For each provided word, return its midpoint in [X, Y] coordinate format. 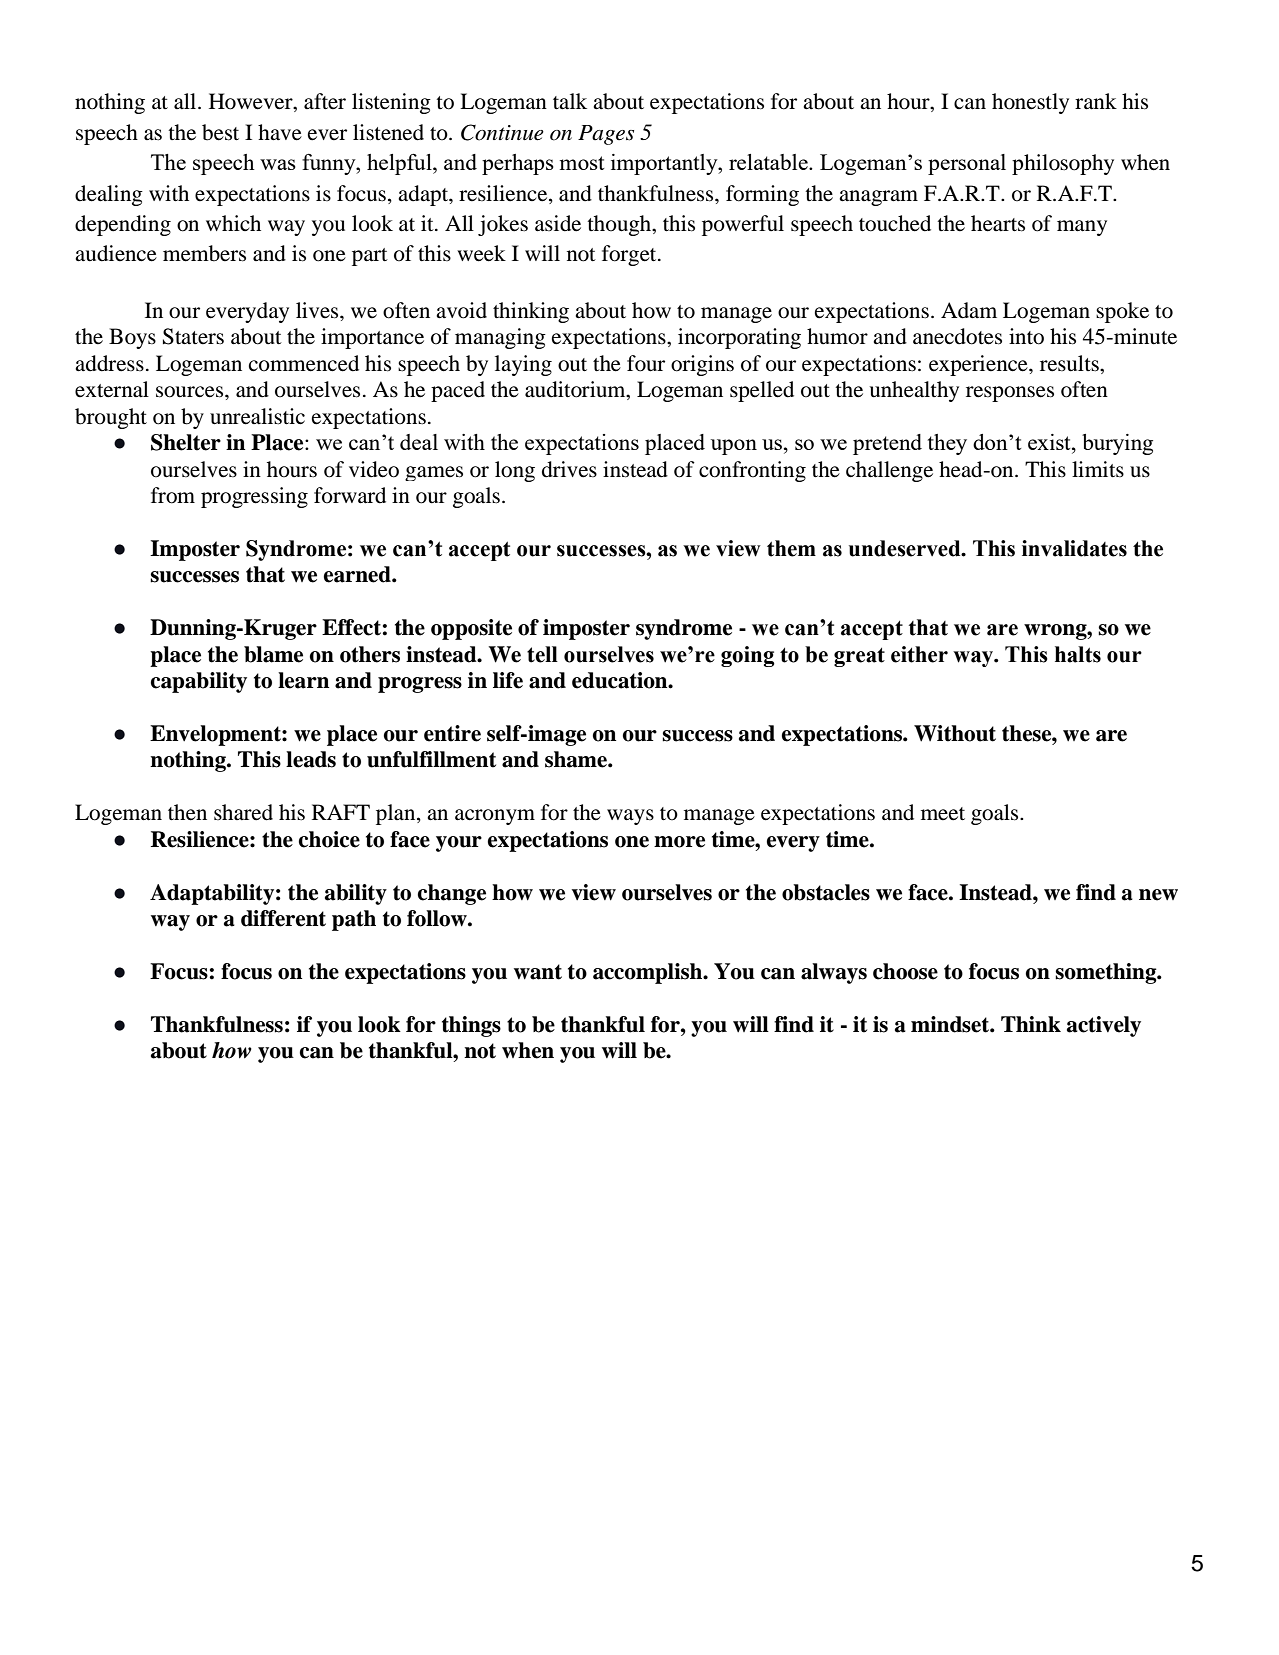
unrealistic [257, 416]
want [538, 972]
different [283, 918]
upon [734, 447]
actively [1104, 1026]
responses [1010, 394]
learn [303, 680]
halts [1078, 654]
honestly [1030, 103]
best [220, 132]
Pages [606, 135]
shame [577, 759]
